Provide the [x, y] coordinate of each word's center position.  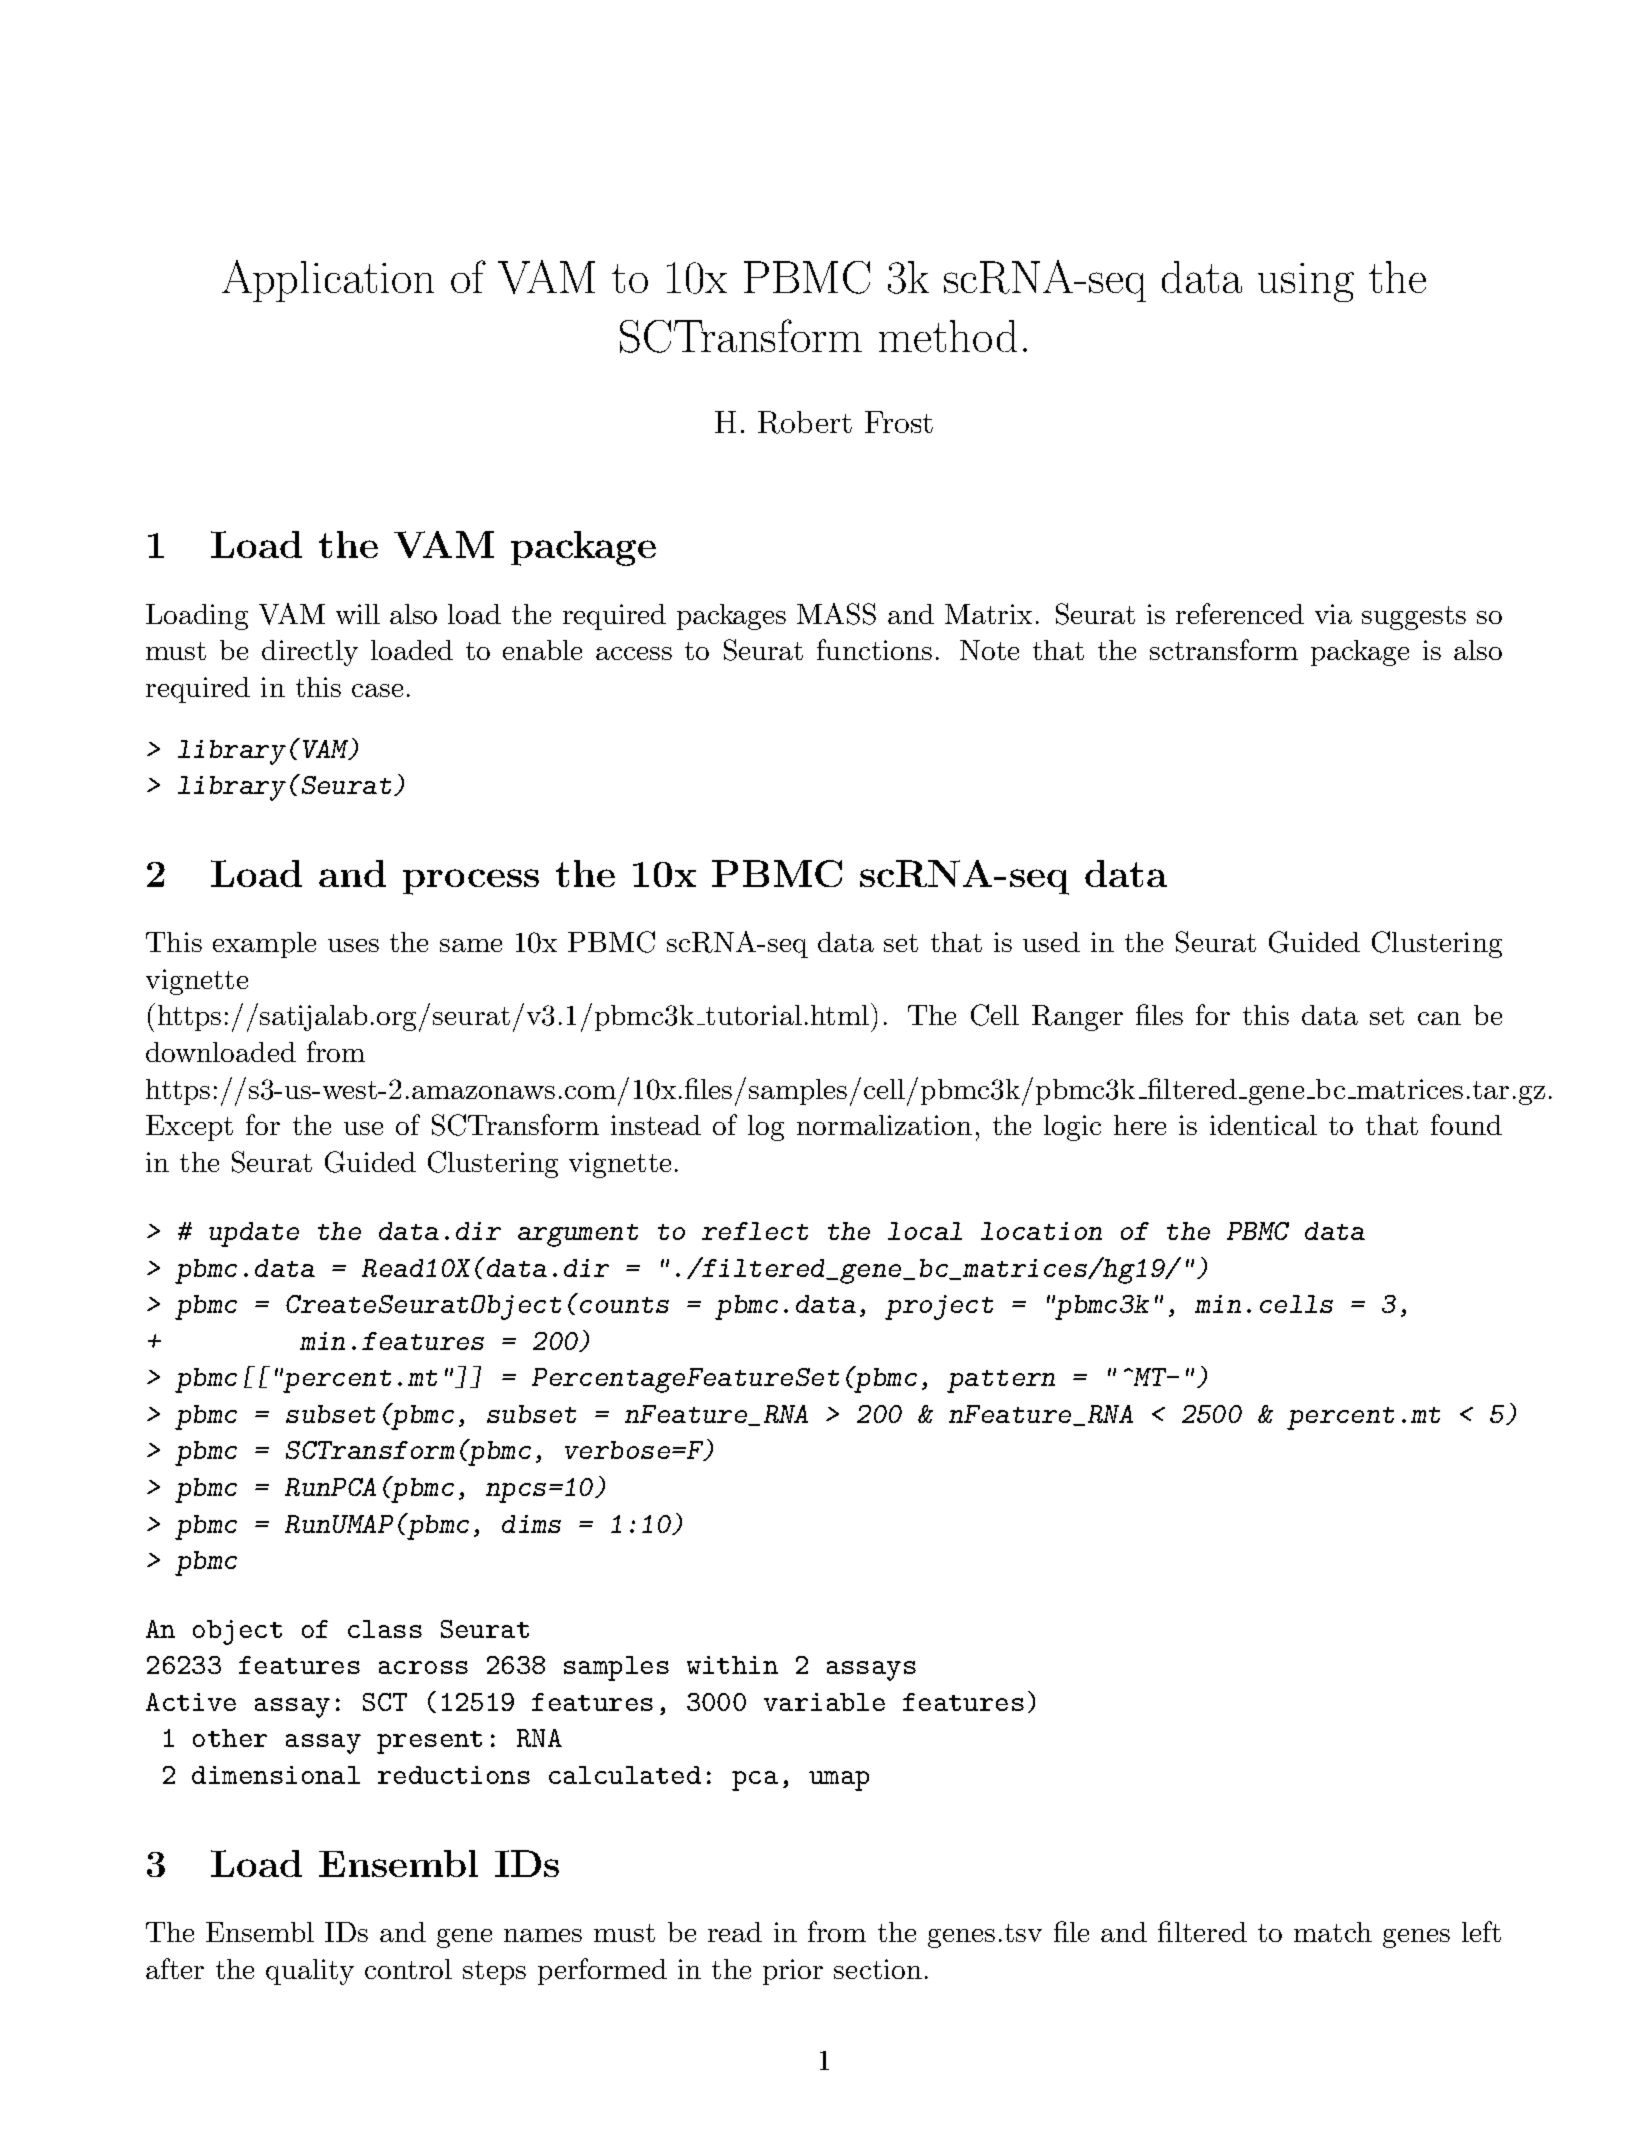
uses [353, 945]
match [1333, 1932]
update [254, 1234]
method [948, 336]
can [1439, 1018]
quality [310, 1972]
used [1051, 942]
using [1306, 282]
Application [328, 281]
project [939, 1307]
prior [793, 1972]
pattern [1001, 1381]
